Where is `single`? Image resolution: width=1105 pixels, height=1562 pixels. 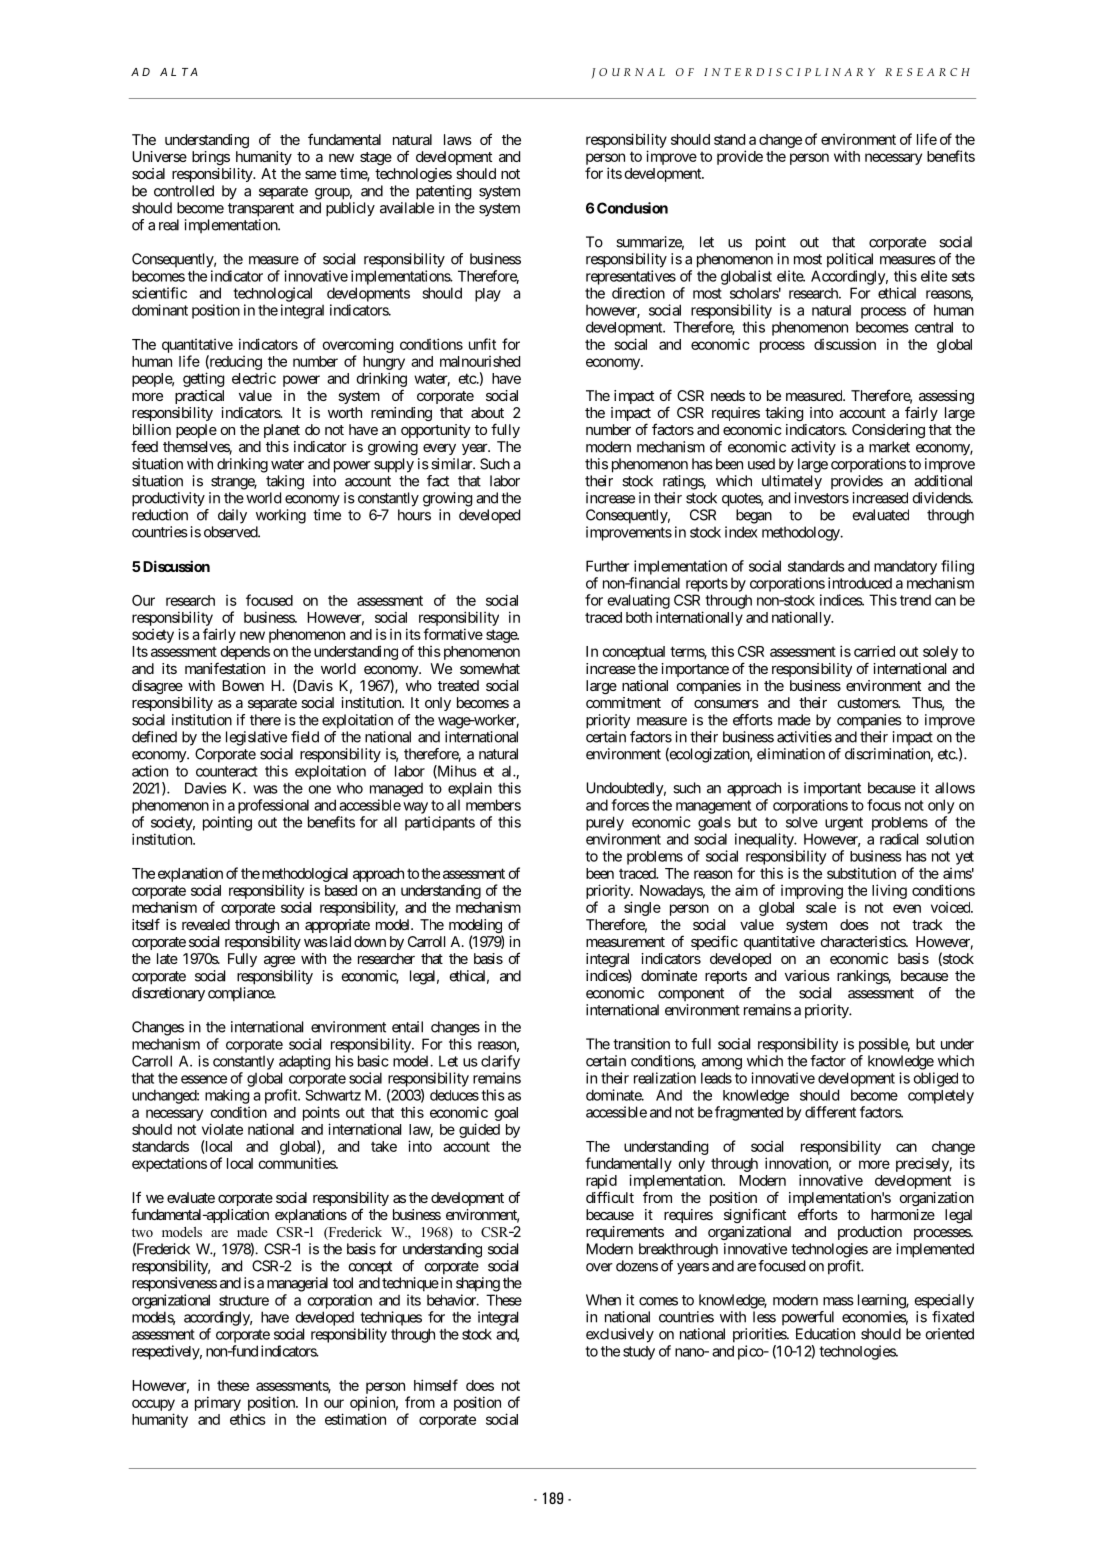 single is located at coordinates (642, 908).
